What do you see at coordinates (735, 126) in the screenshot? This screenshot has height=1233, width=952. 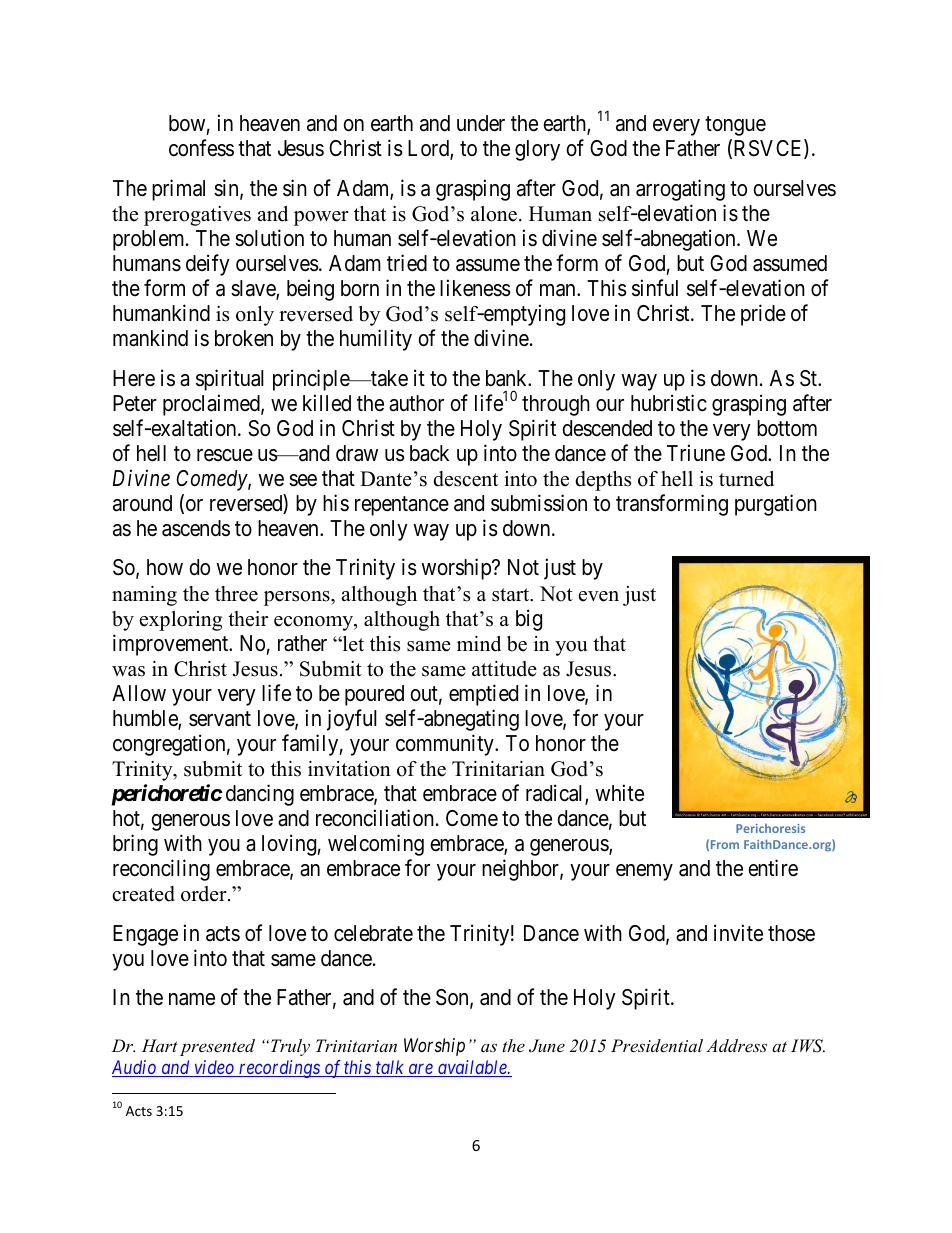 I see `tongue` at bounding box center [735, 126].
